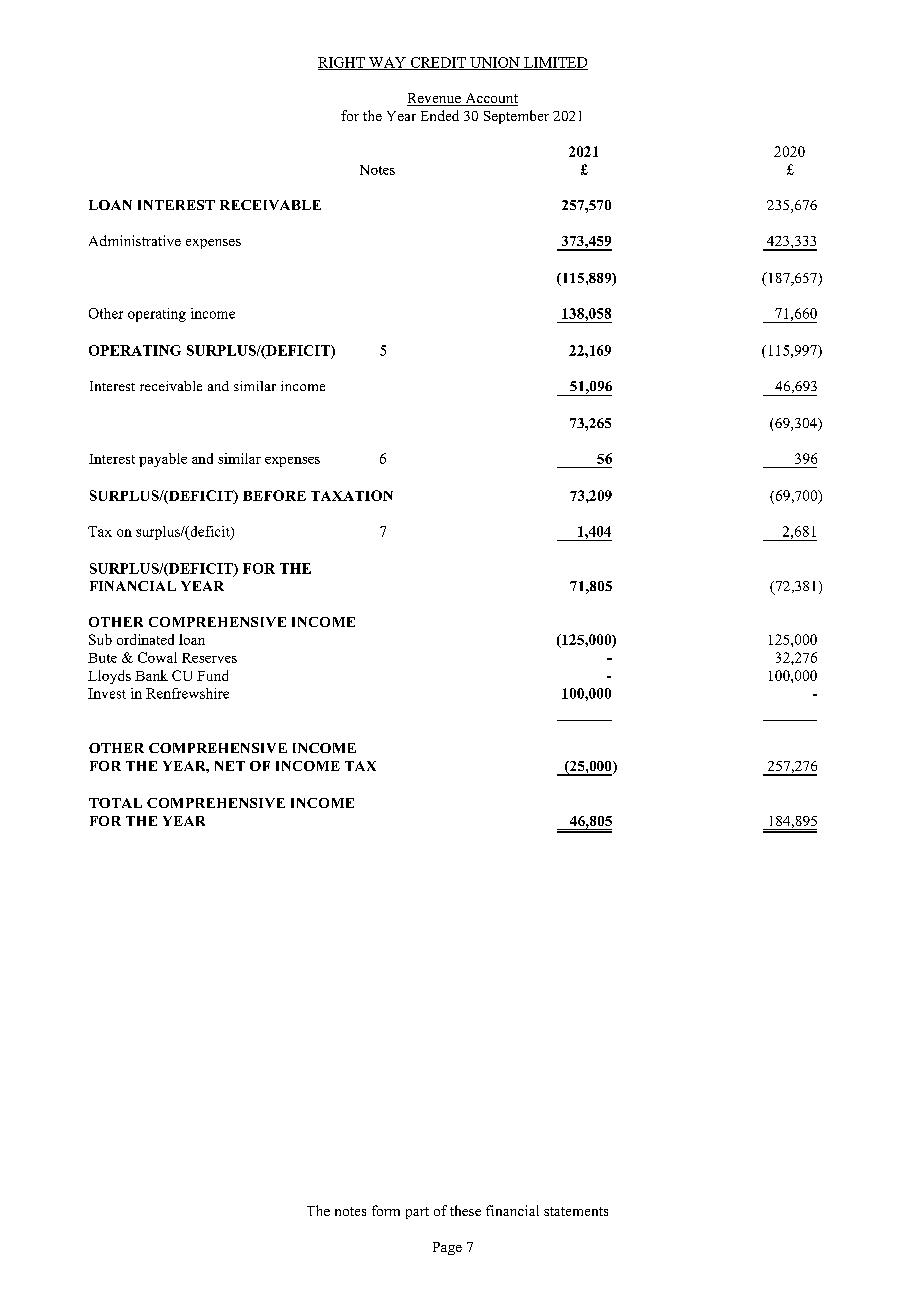 This page has width=924, height=1308. I want to click on Bank, so click(151, 675).
